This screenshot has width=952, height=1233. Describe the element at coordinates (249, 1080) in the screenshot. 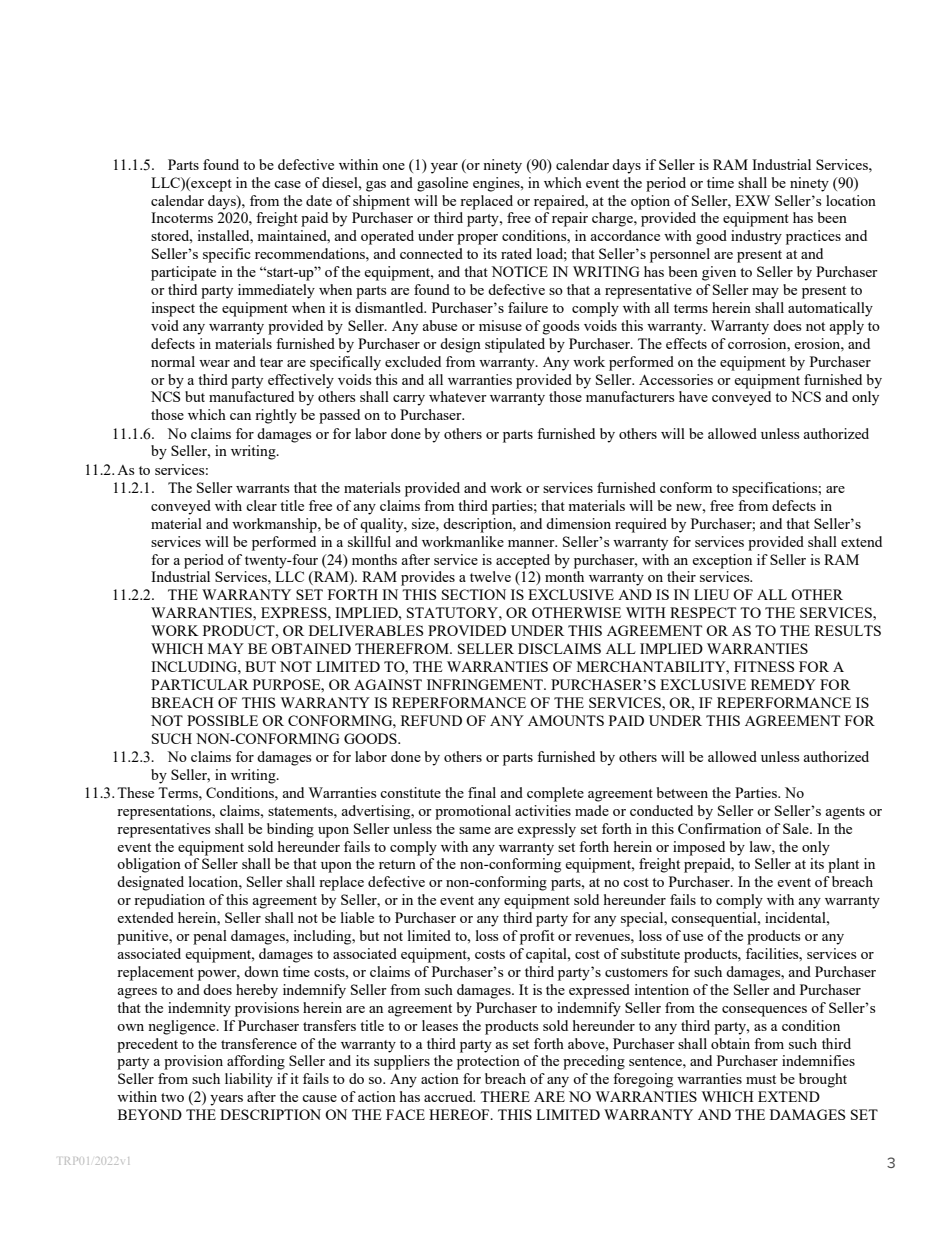

I see `liability` at that location.
